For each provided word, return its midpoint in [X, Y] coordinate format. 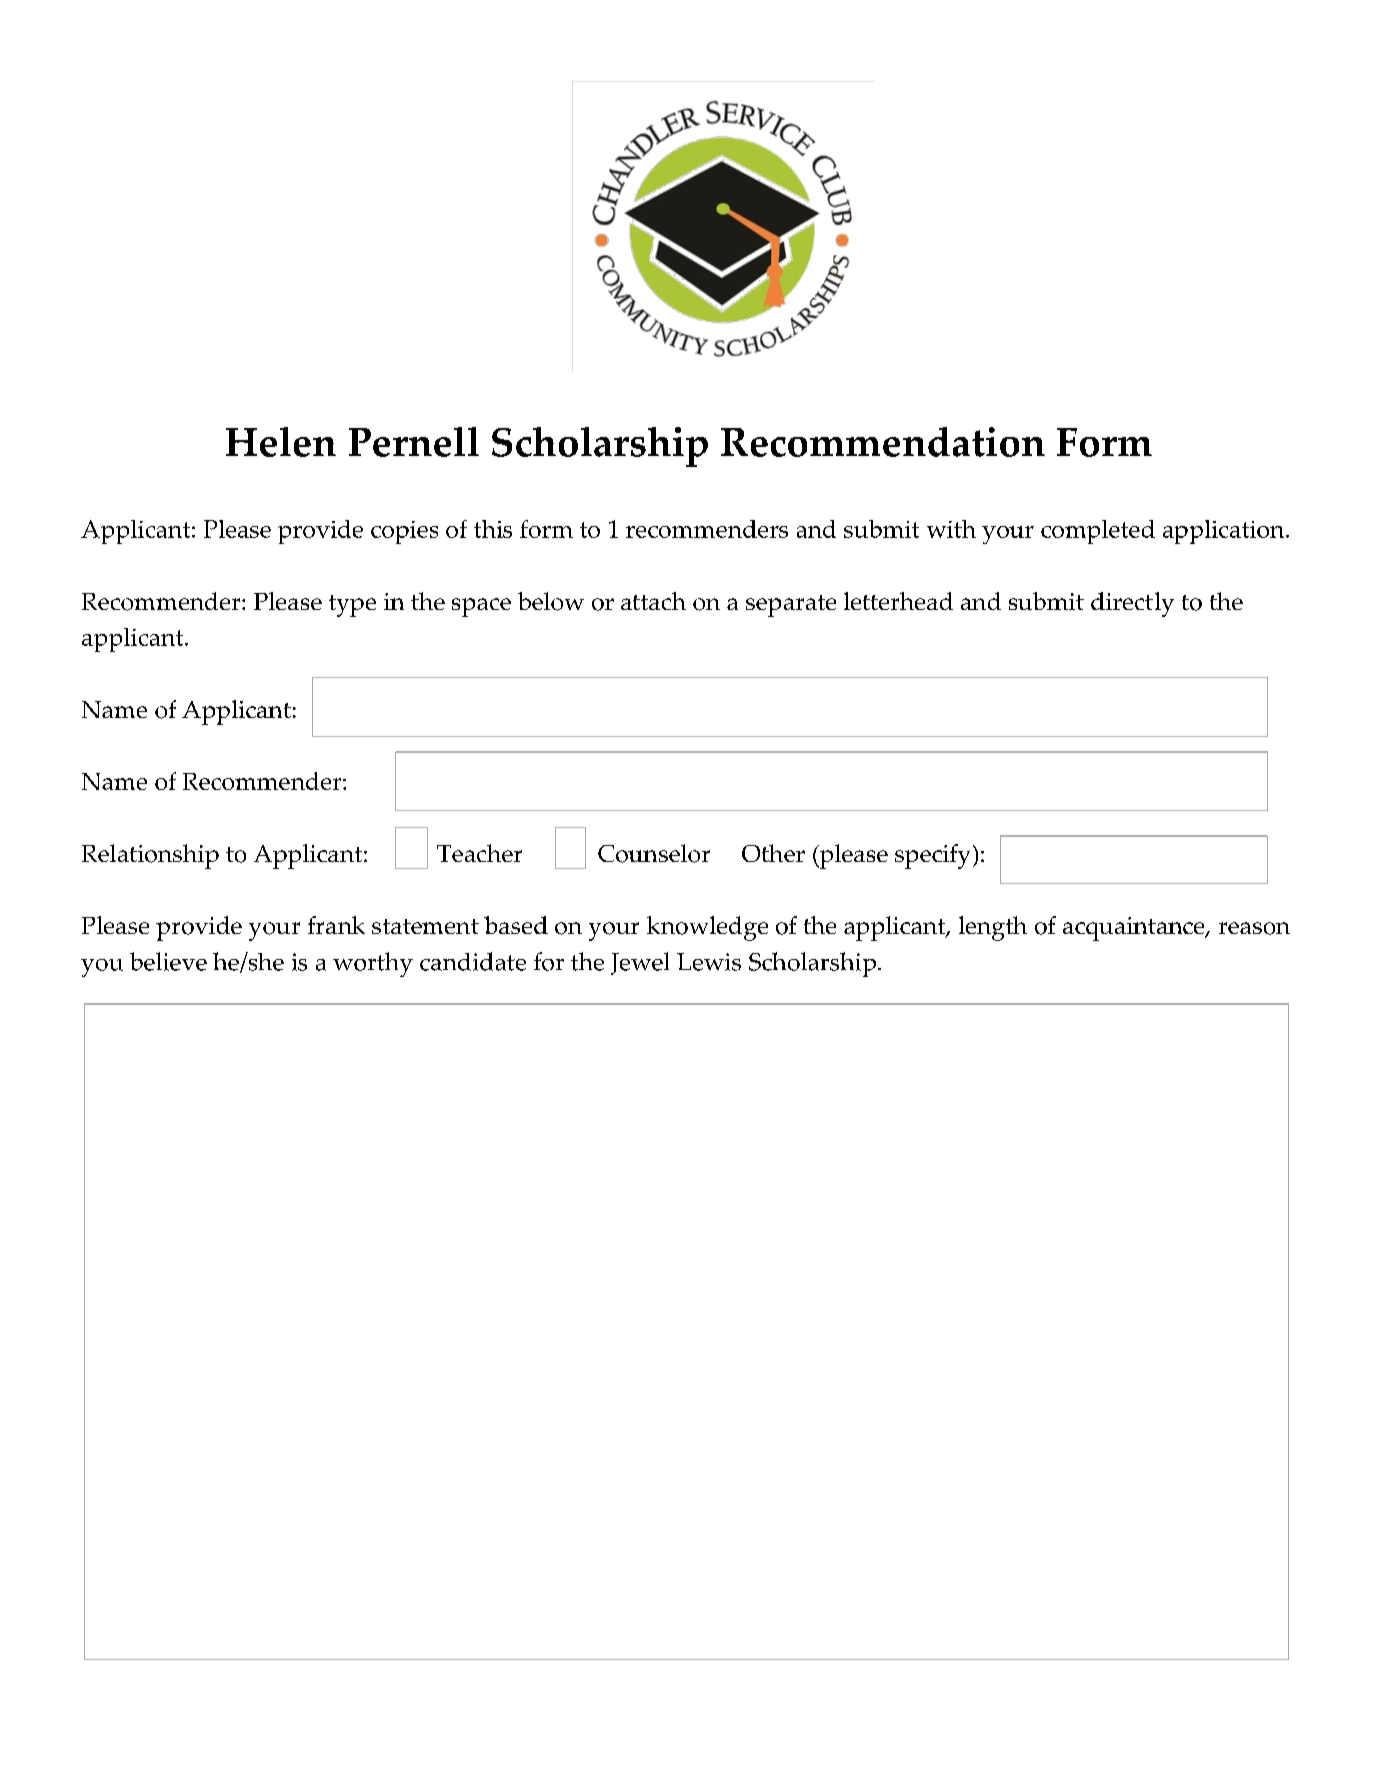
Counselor [654, 853]
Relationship [150, 856]
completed [1098, 532]
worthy [373, 964]
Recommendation [883, 442]
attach [653, 601]
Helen [281, 442]
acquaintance [1135, 929]
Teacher [479, 853]
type [352, 606]
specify [932, 856]
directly [1132, 604]
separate [791, 606]
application [1225, 532]
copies [404, 532]
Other [773, 853]
